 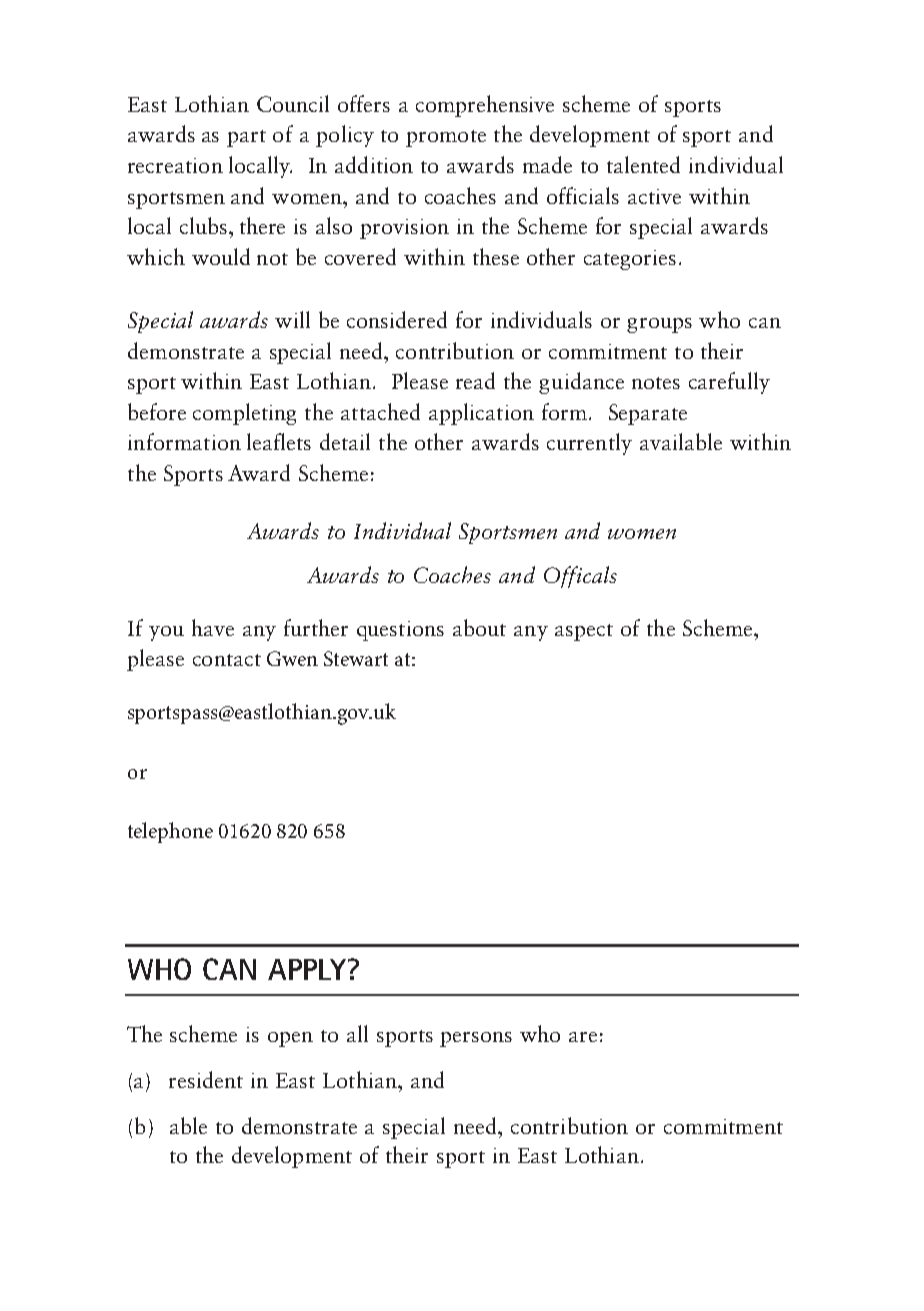 What do you see at coordinates (213, 627) in the screenshot?
I see `have` at bounding box center [213, 627].
